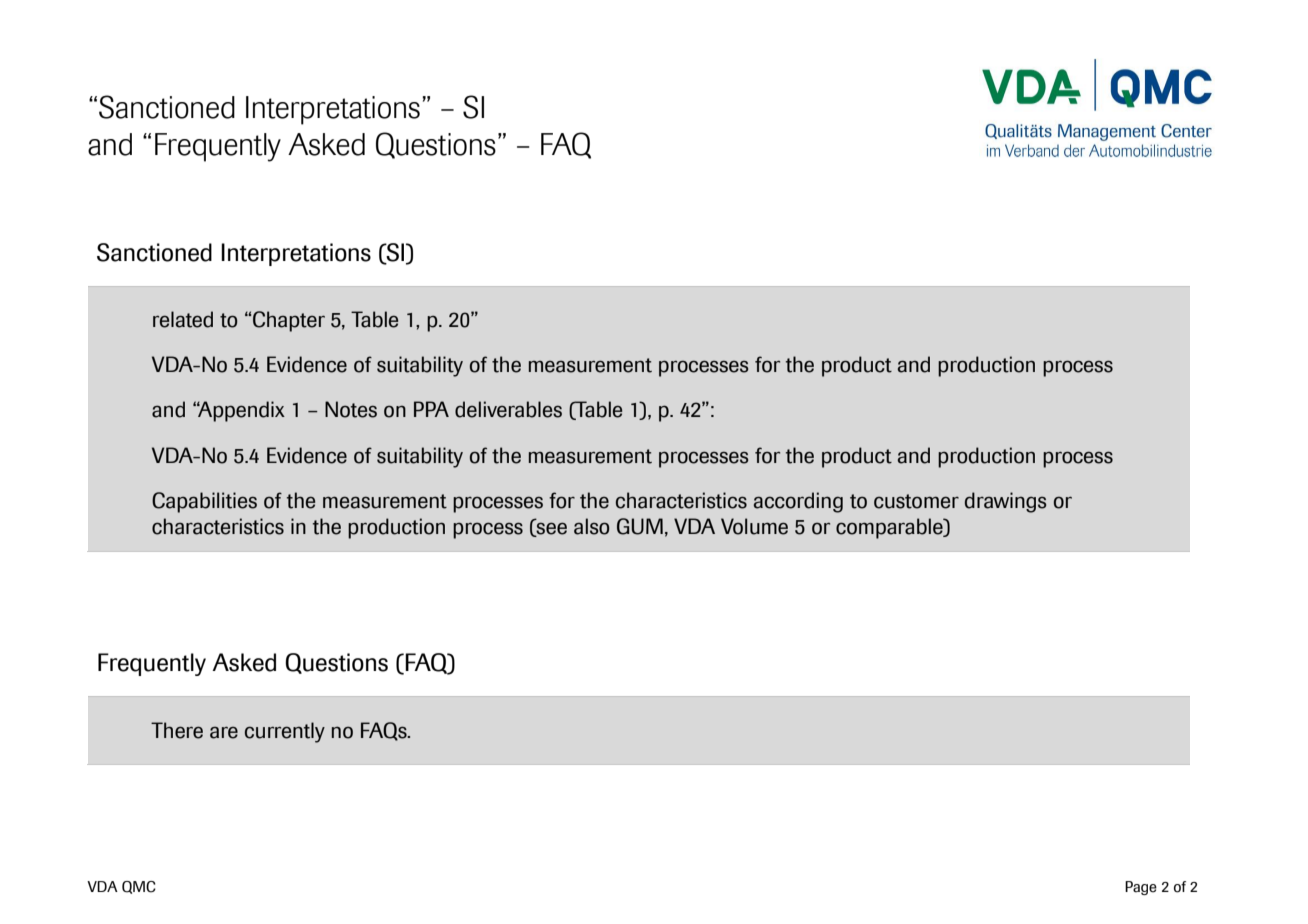 The image size is (1308, 924). Describe the element at coordinates (1141, 888) in the image. I see `Page` at that location.
